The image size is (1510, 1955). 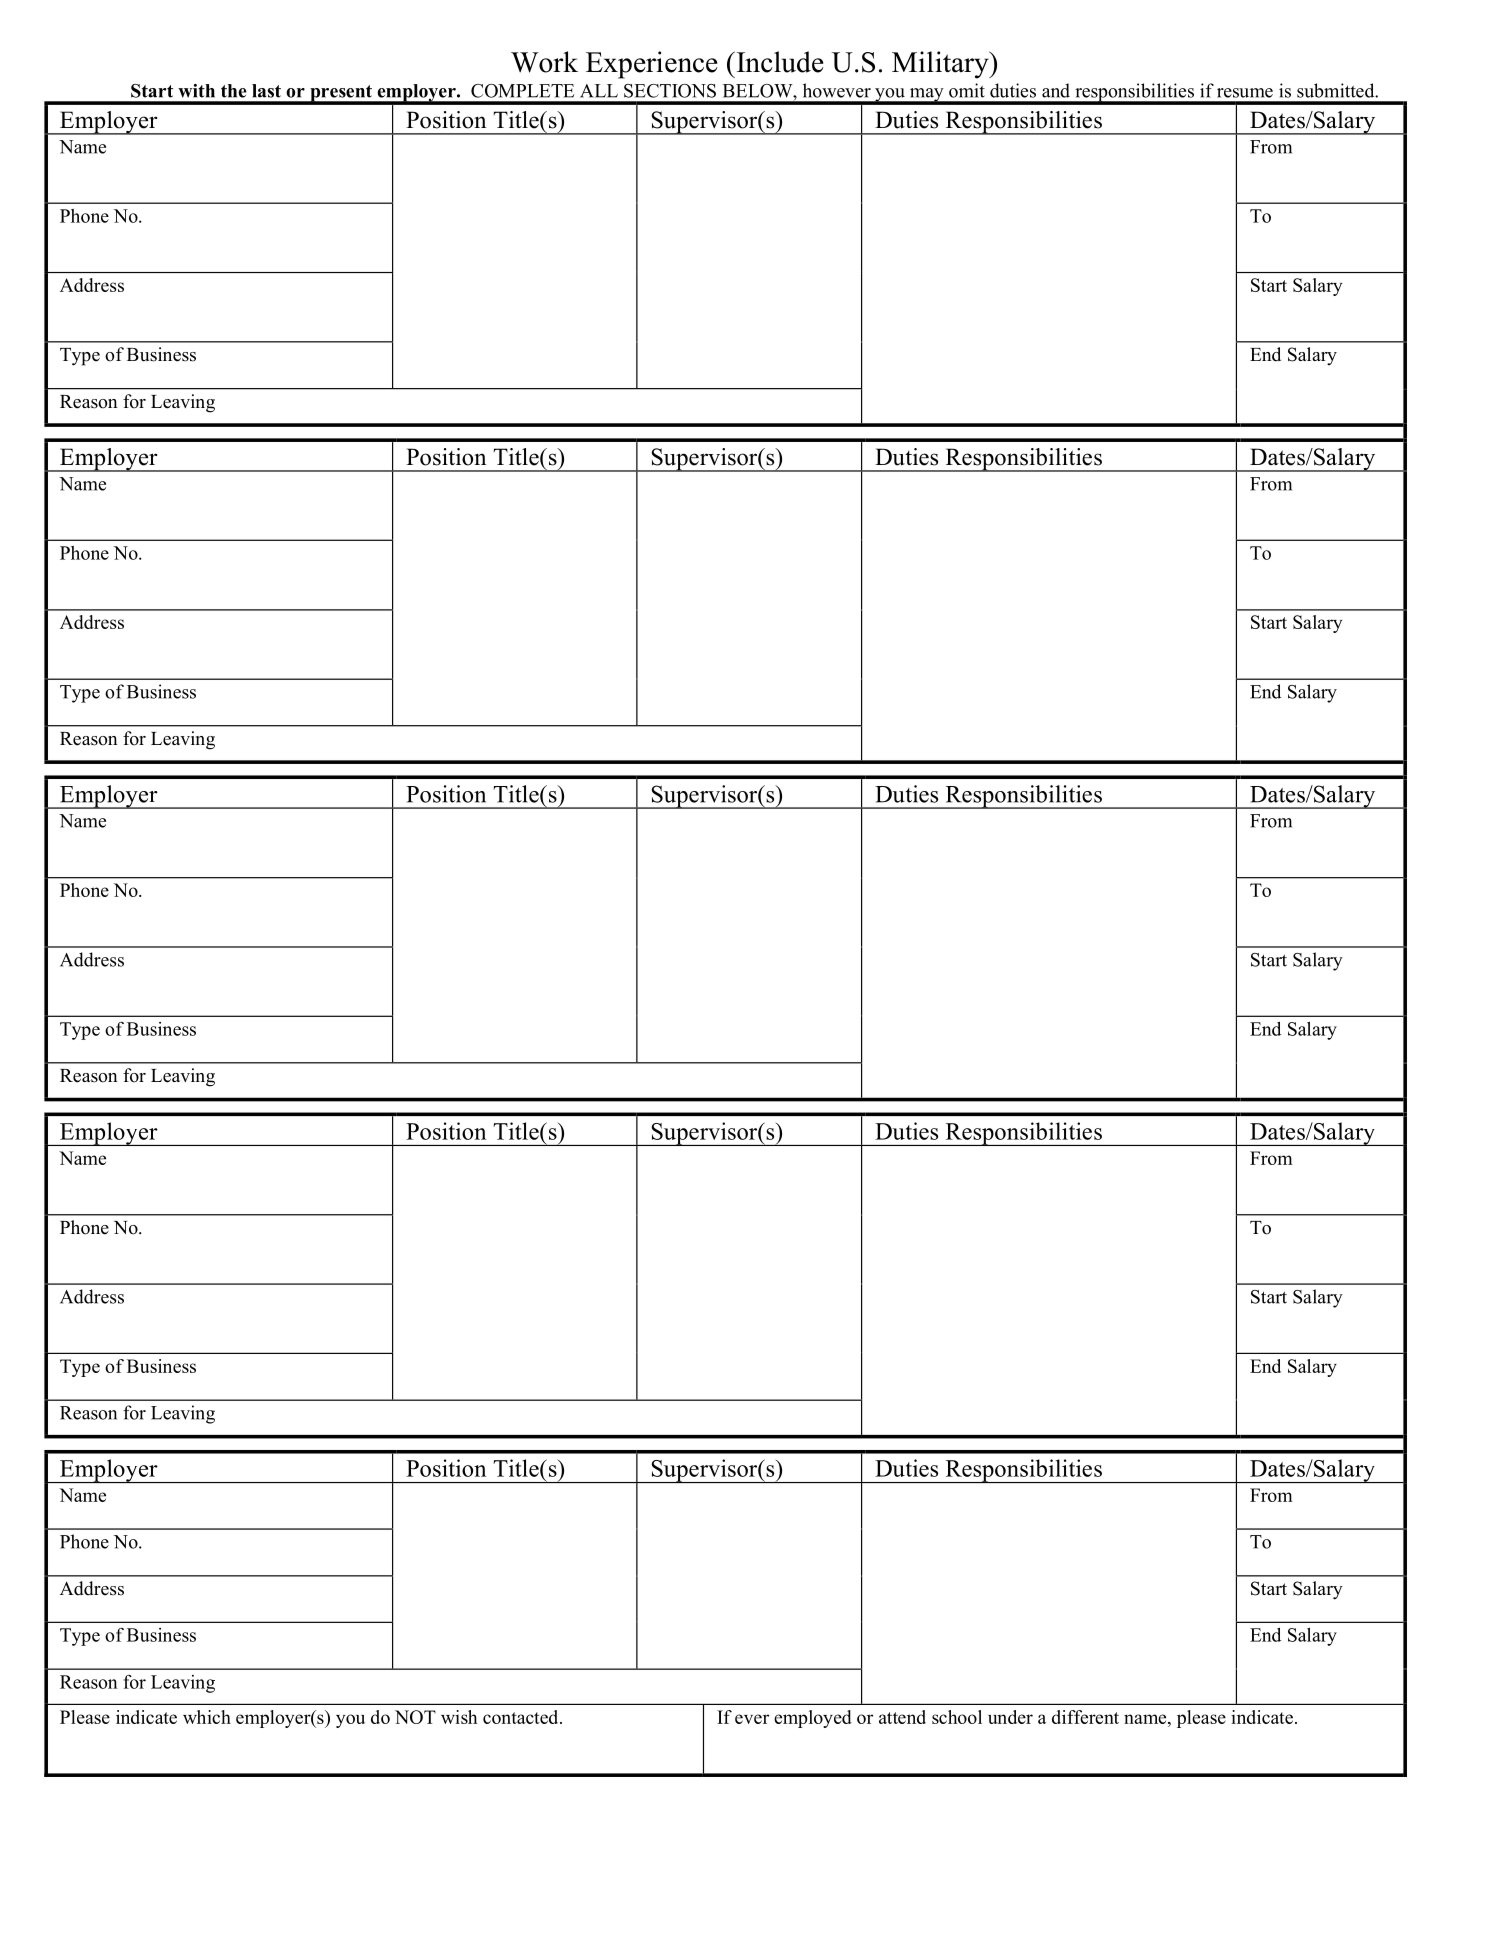 What do you see at coordinates (1010, 1717) in the screenshot?
I see `under` at bounding box center [1010, 1717].
